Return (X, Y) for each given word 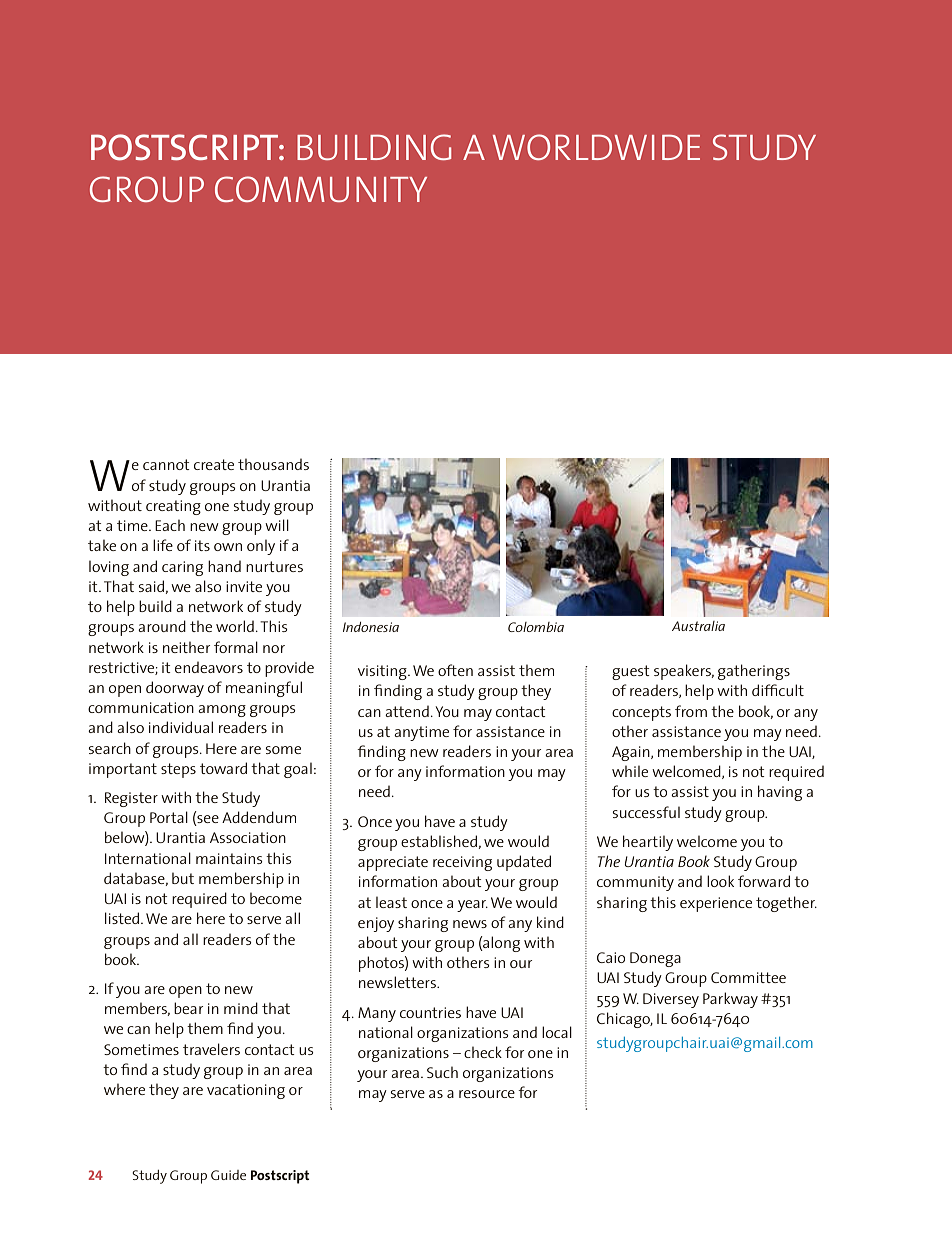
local (557, 1032)
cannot (166, 464)
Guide (228, 1175)
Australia (698, 626)
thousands (273, 464)
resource (487, 1094)
